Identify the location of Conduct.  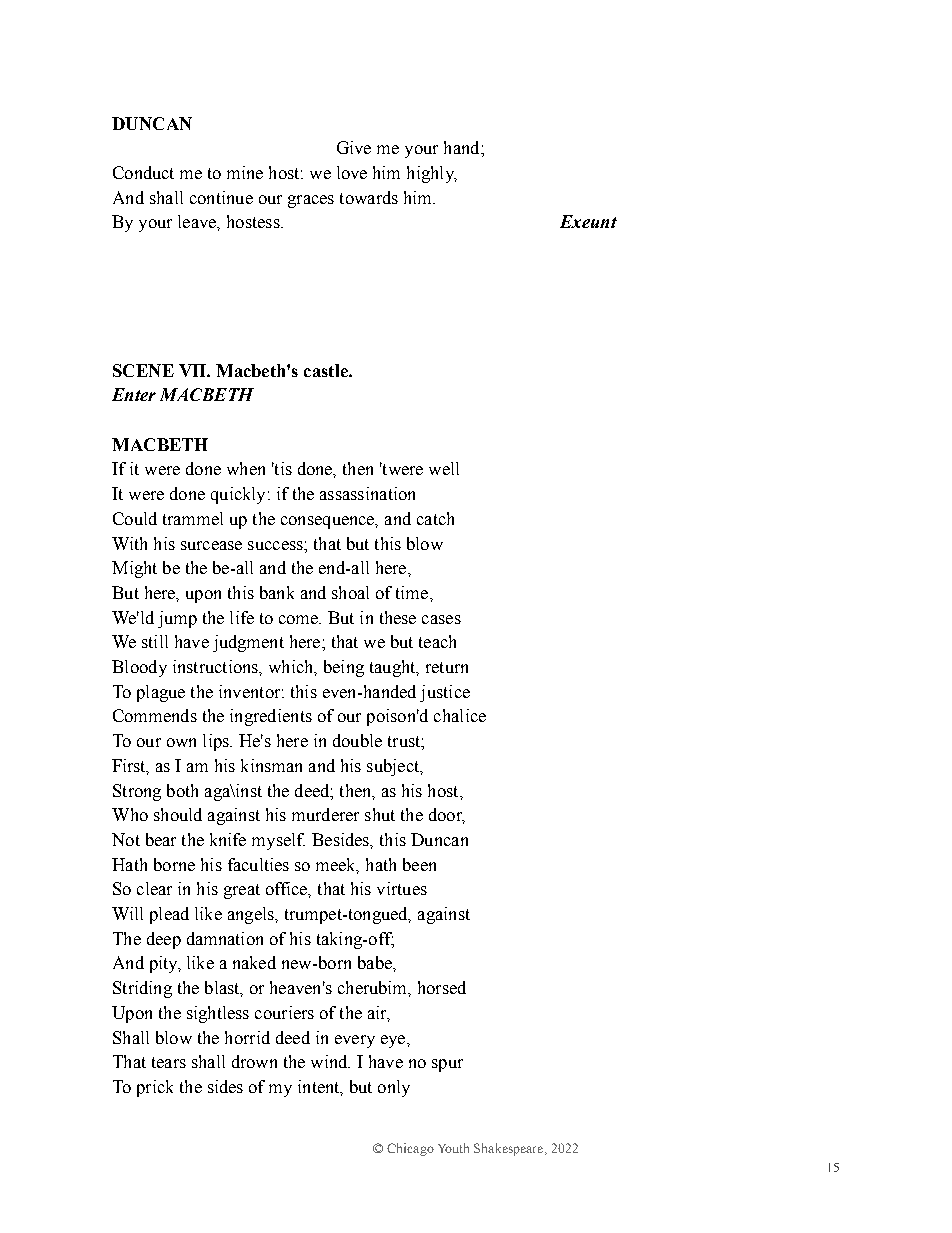
(143, 172).
